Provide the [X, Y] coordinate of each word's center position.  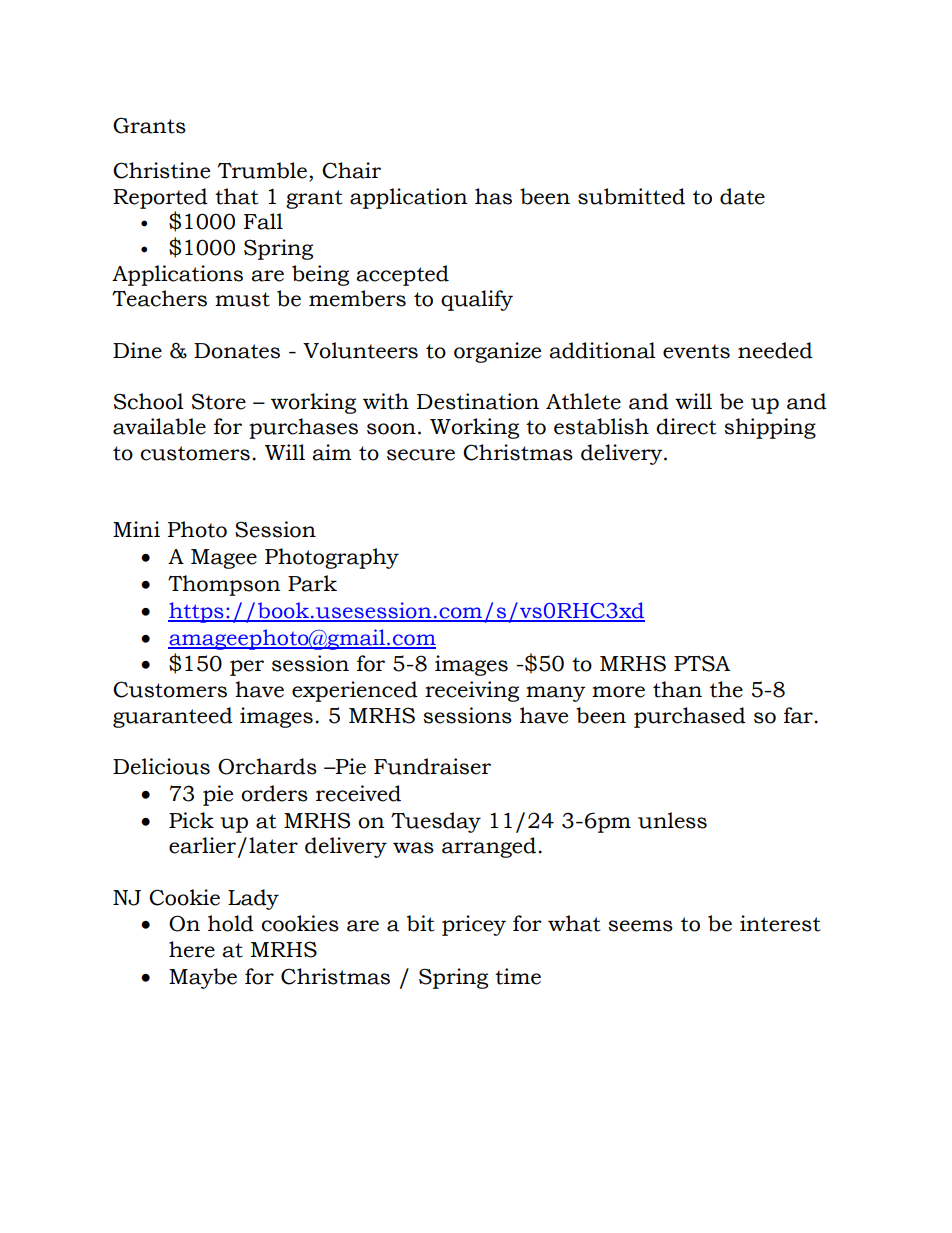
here [192, 949]
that [236, 196]
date [742, 196]
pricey [474, 925]
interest [780, 923]
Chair [351, 170]
